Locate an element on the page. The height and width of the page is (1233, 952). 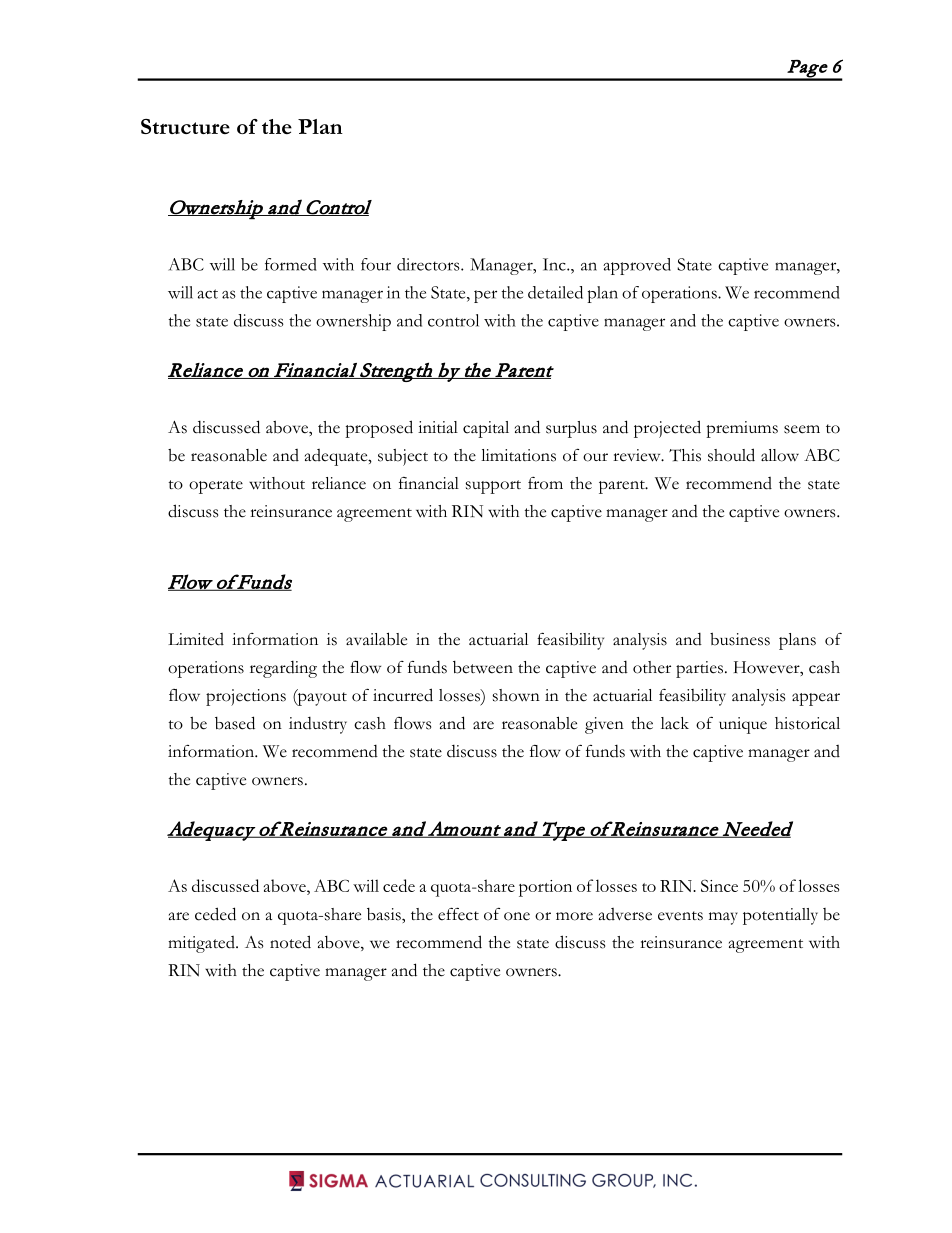
noted is located at coordinates (290, 942).
